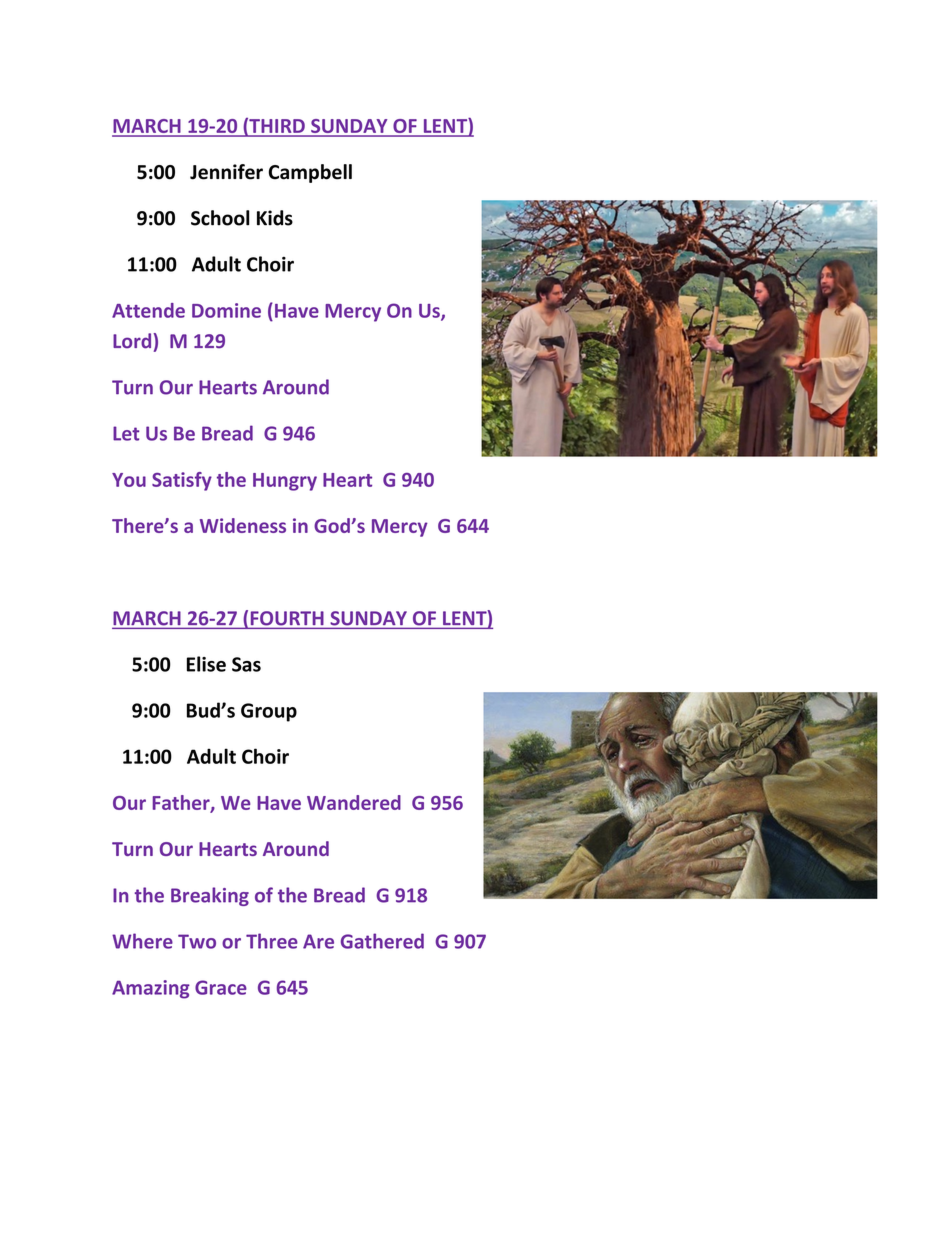 The image size is (952, 1233). Describe the element at coordinates (129, 480) in the screenshot. I see `You` at that location.
